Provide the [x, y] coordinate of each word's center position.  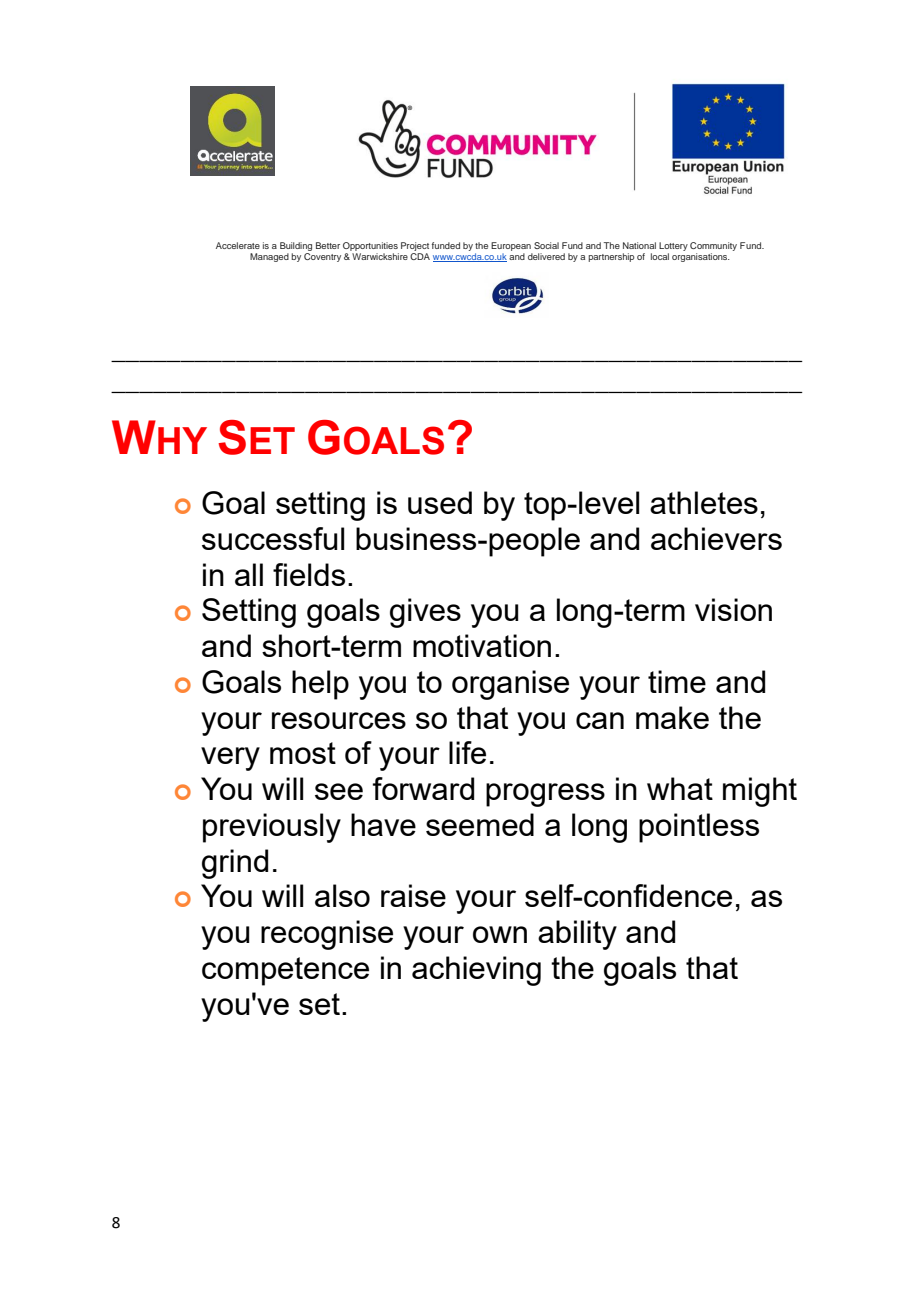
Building [296, 248]
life [467, 752]
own [500, 934]
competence [285, 971]
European [512, 248]
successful [273, 538]
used [440, 502]
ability [577, 935]
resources [339, 720]
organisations [701, 257]
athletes [704, 502]
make [672, 717]
